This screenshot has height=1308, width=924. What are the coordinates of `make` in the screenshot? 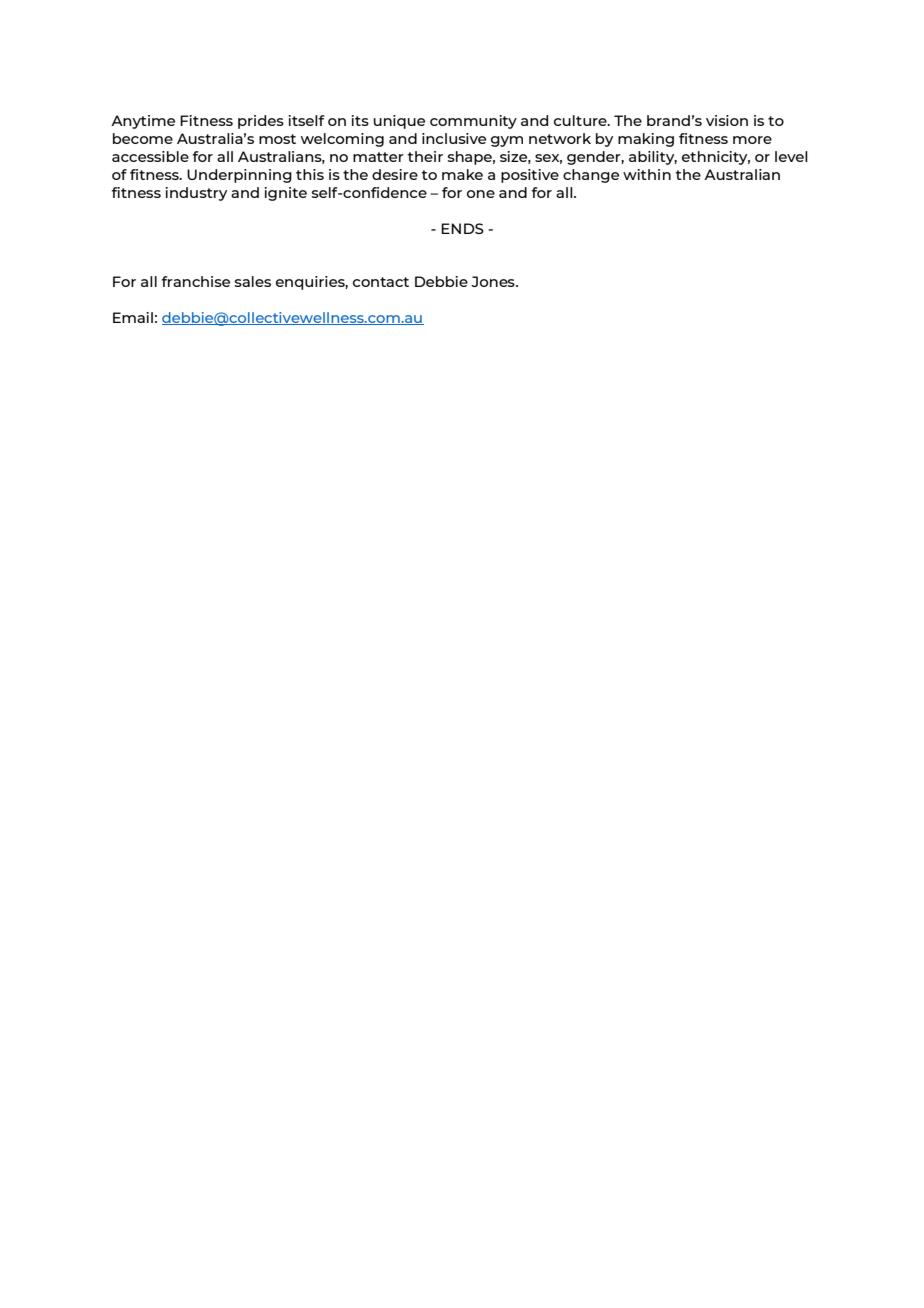 It's located at (462, 174).
